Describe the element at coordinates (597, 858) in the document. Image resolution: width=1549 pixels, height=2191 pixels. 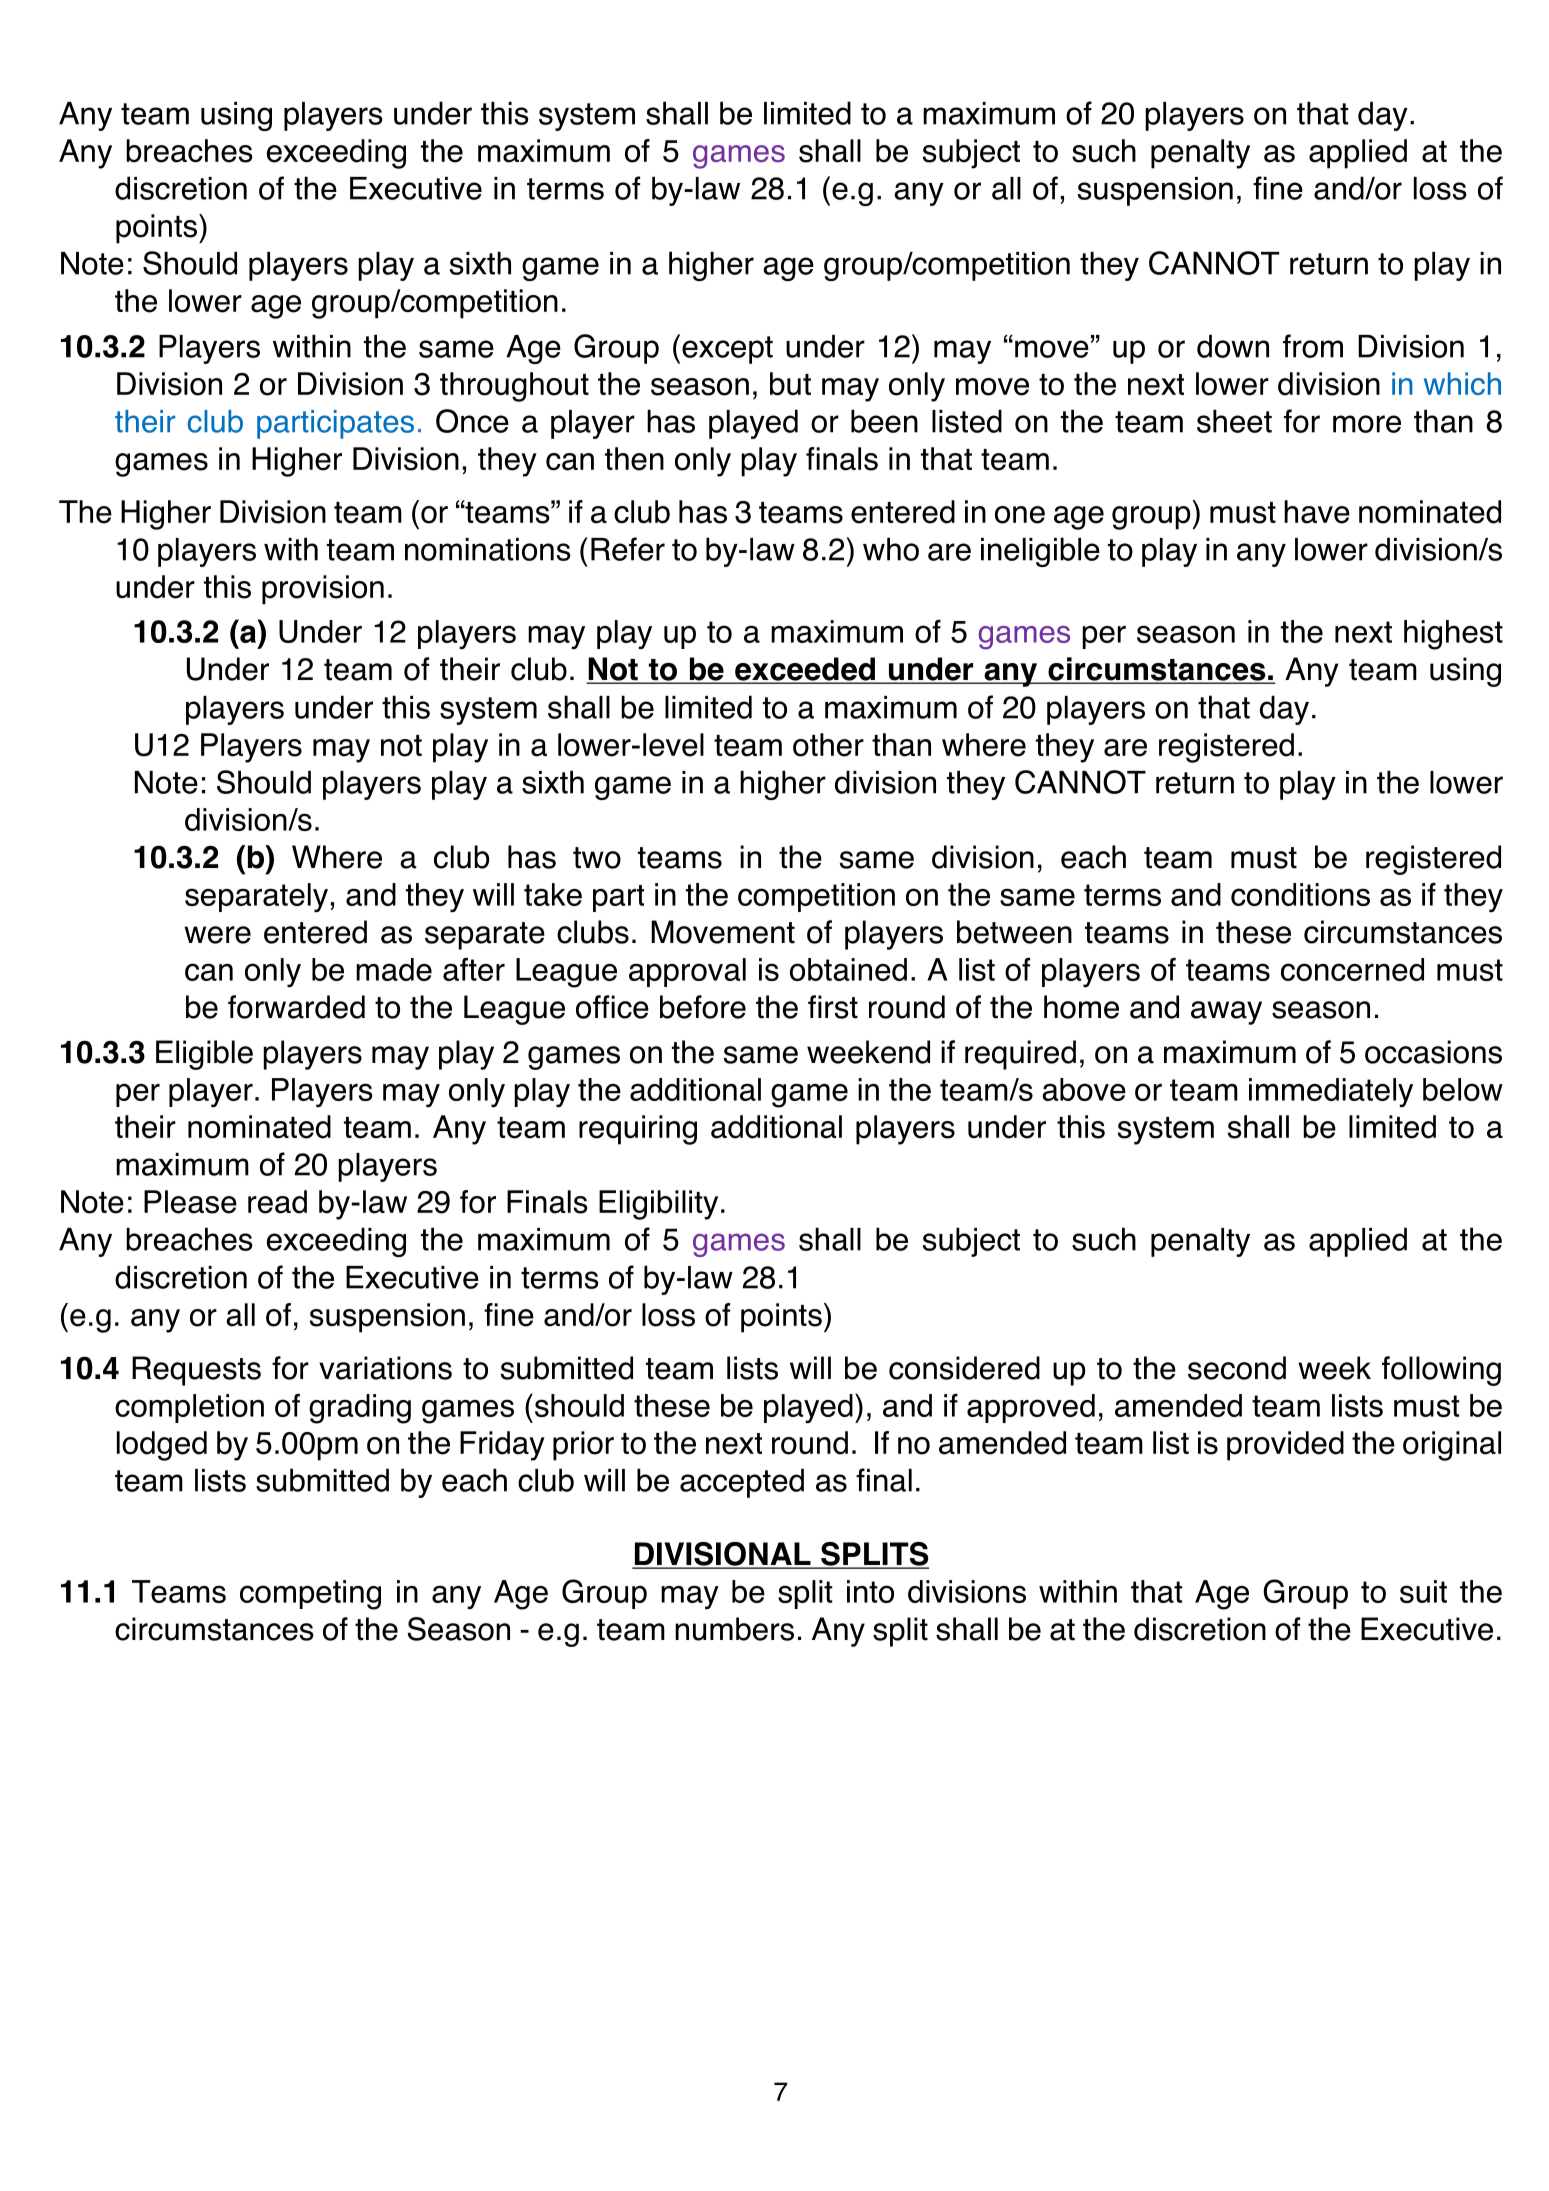
I see `two` at that location.
